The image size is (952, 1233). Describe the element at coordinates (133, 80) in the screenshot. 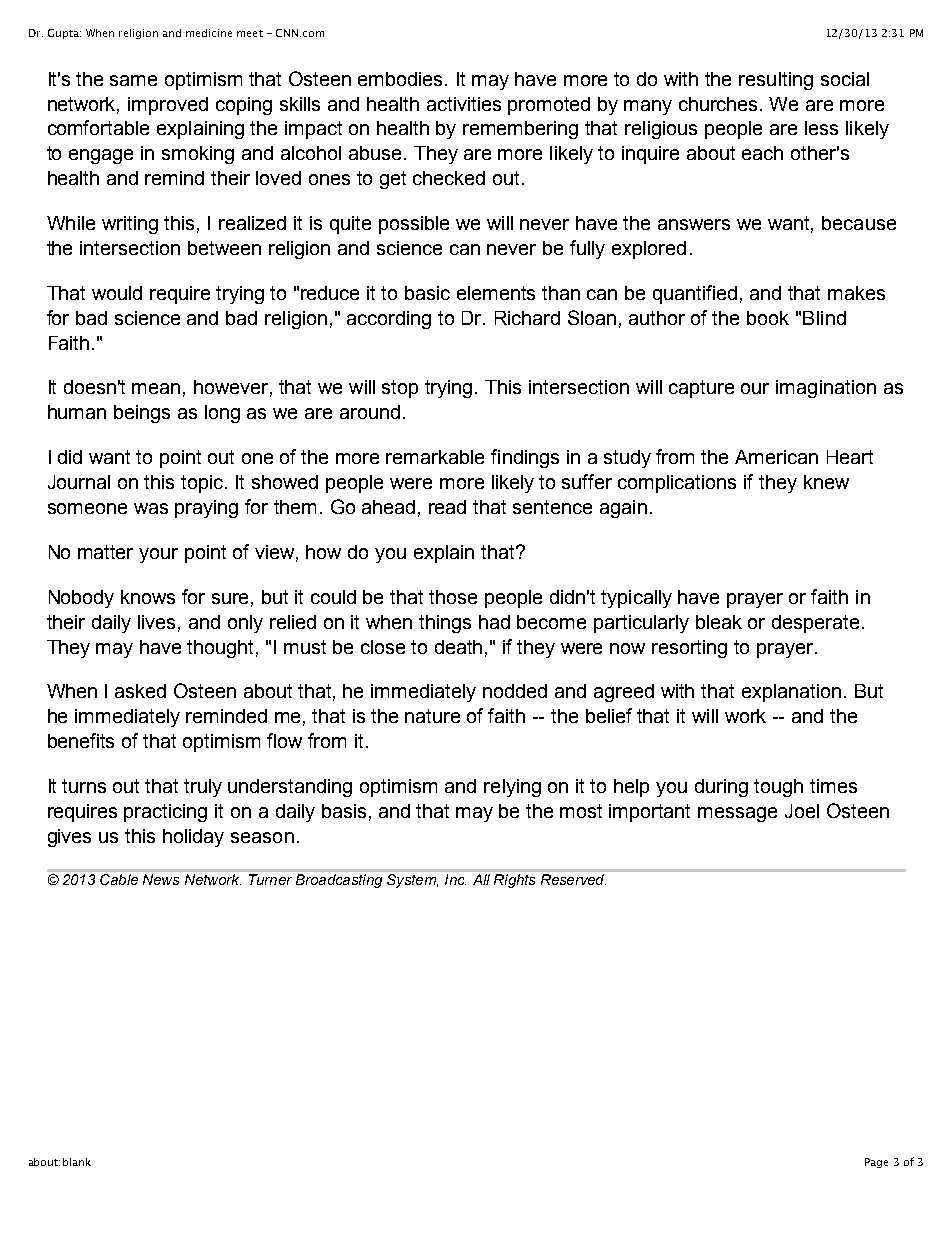

I see `same` at that location.
